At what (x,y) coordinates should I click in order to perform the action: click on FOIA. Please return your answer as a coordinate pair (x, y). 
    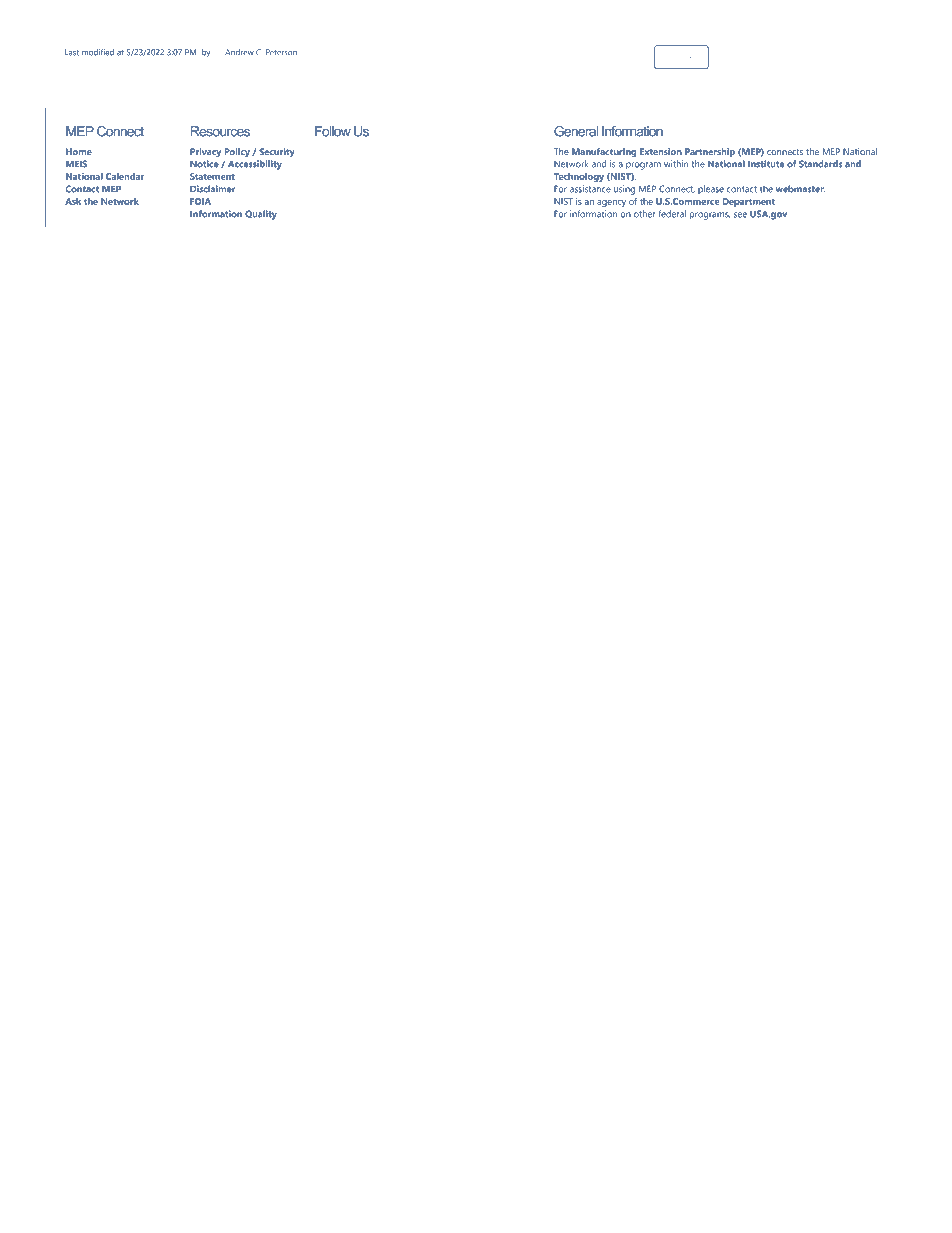
    Looking at the image, I should click on (200, 201).
